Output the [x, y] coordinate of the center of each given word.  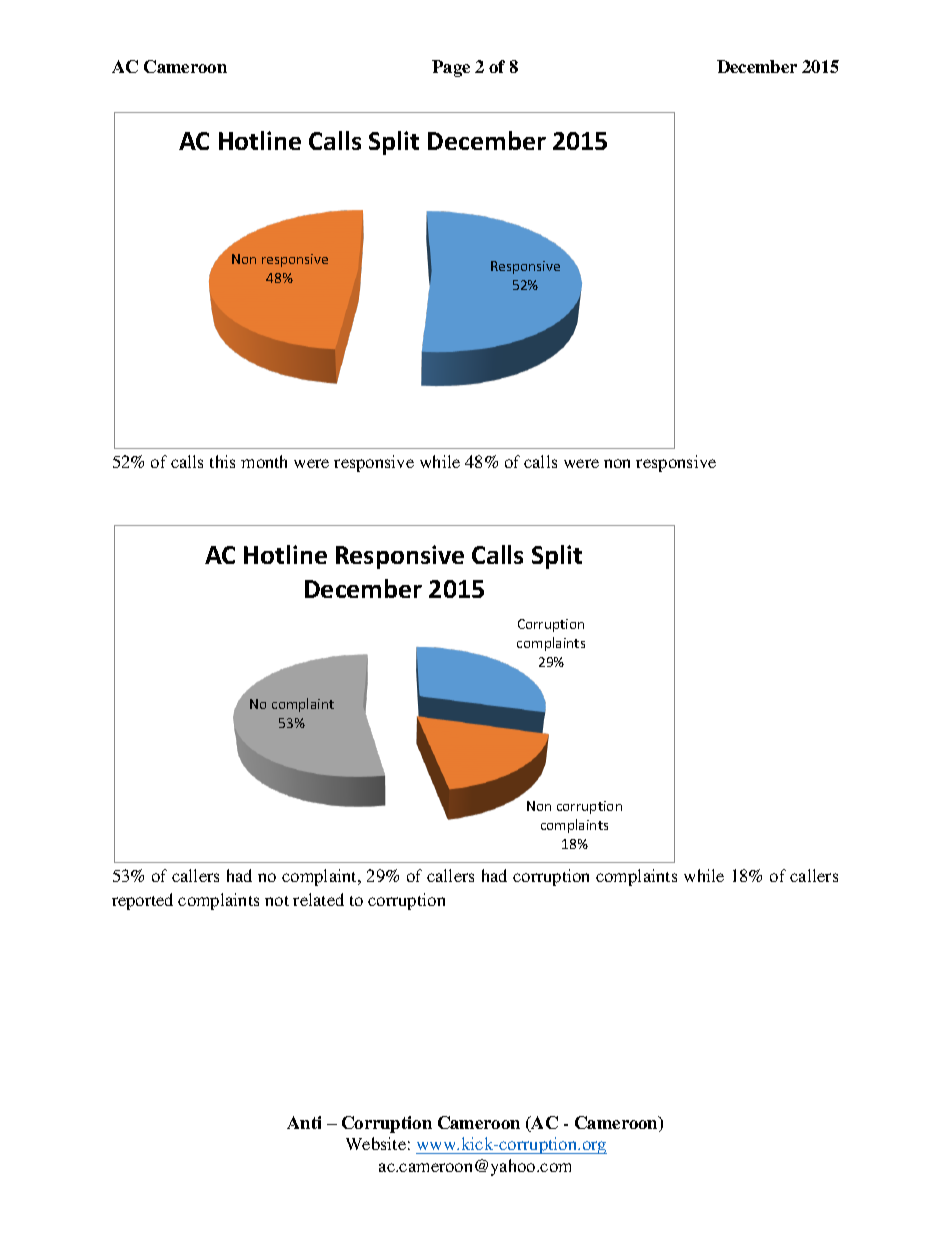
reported [142, 901]
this [222, 461]
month [264, 461]
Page [451, 68]
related [318, 899]
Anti [304, 1122]
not [277, 901]
